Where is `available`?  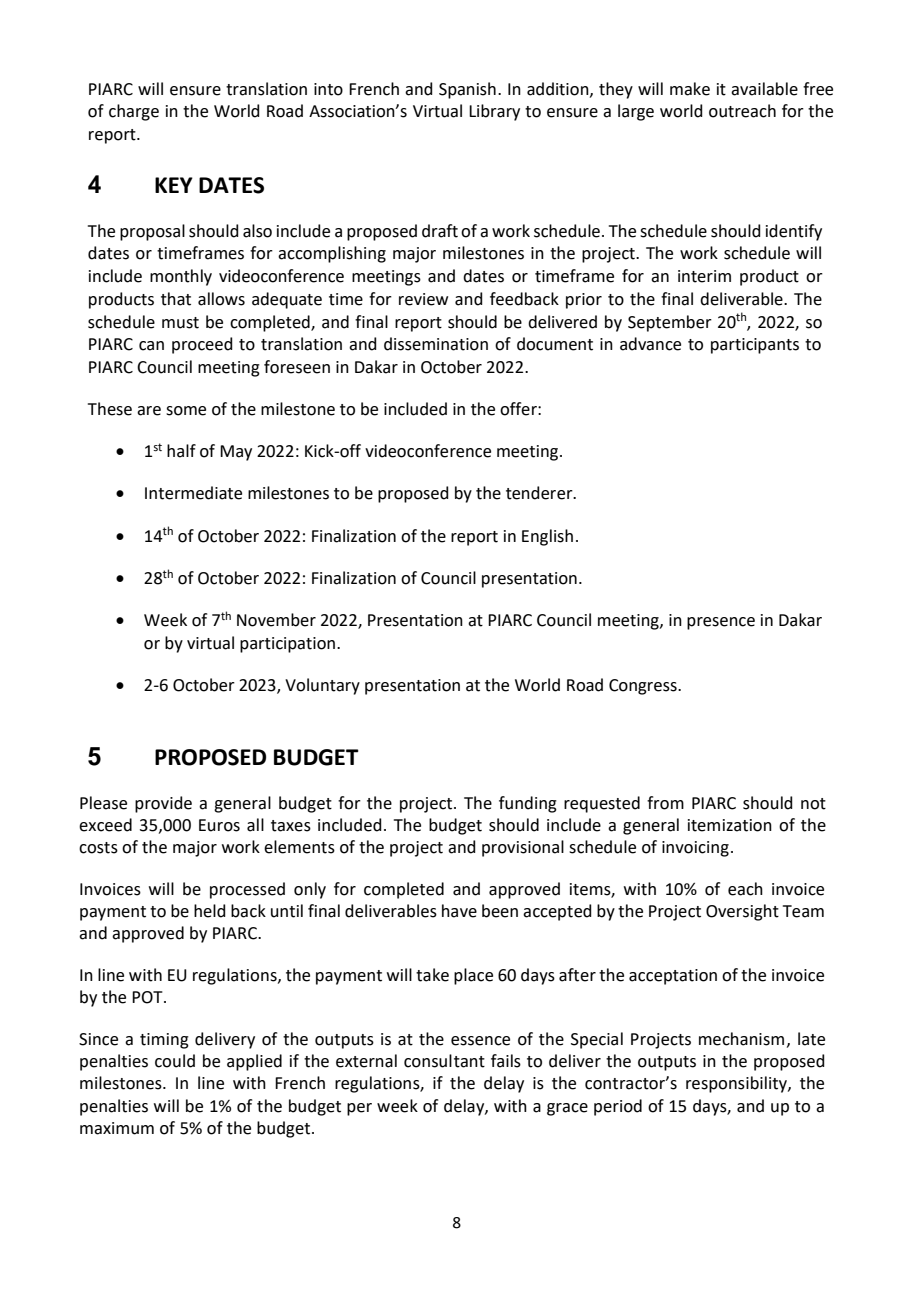 available is located at coordinates (764, 89).
